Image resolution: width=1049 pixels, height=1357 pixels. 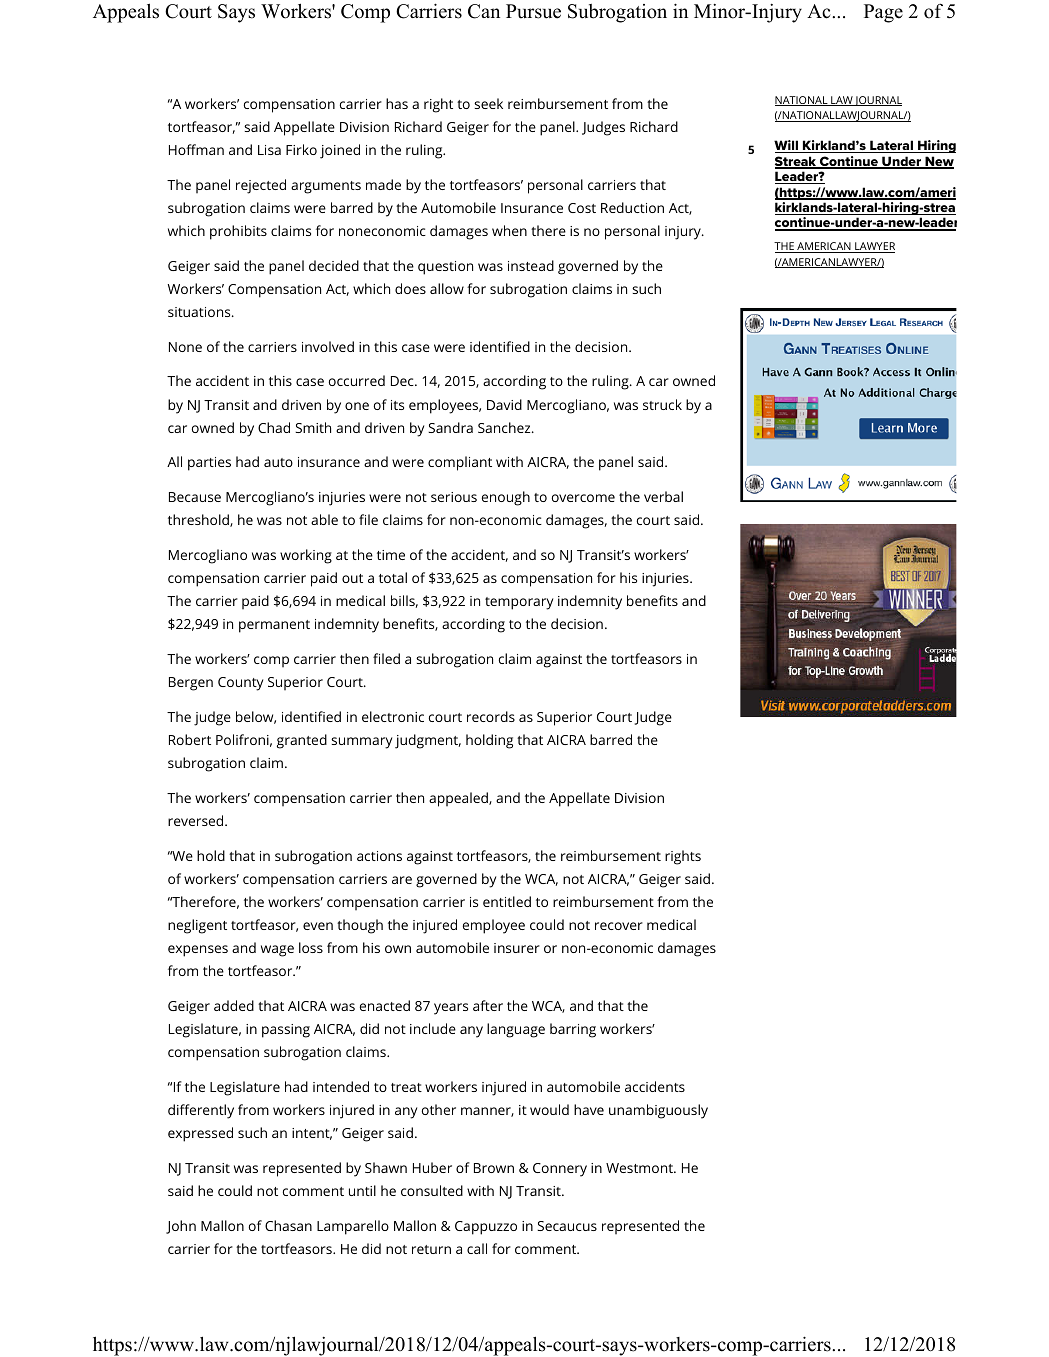 What do you see at coordinates (269, 150) in the document?
I see `Lisa` at bounding box center [269, 150].
